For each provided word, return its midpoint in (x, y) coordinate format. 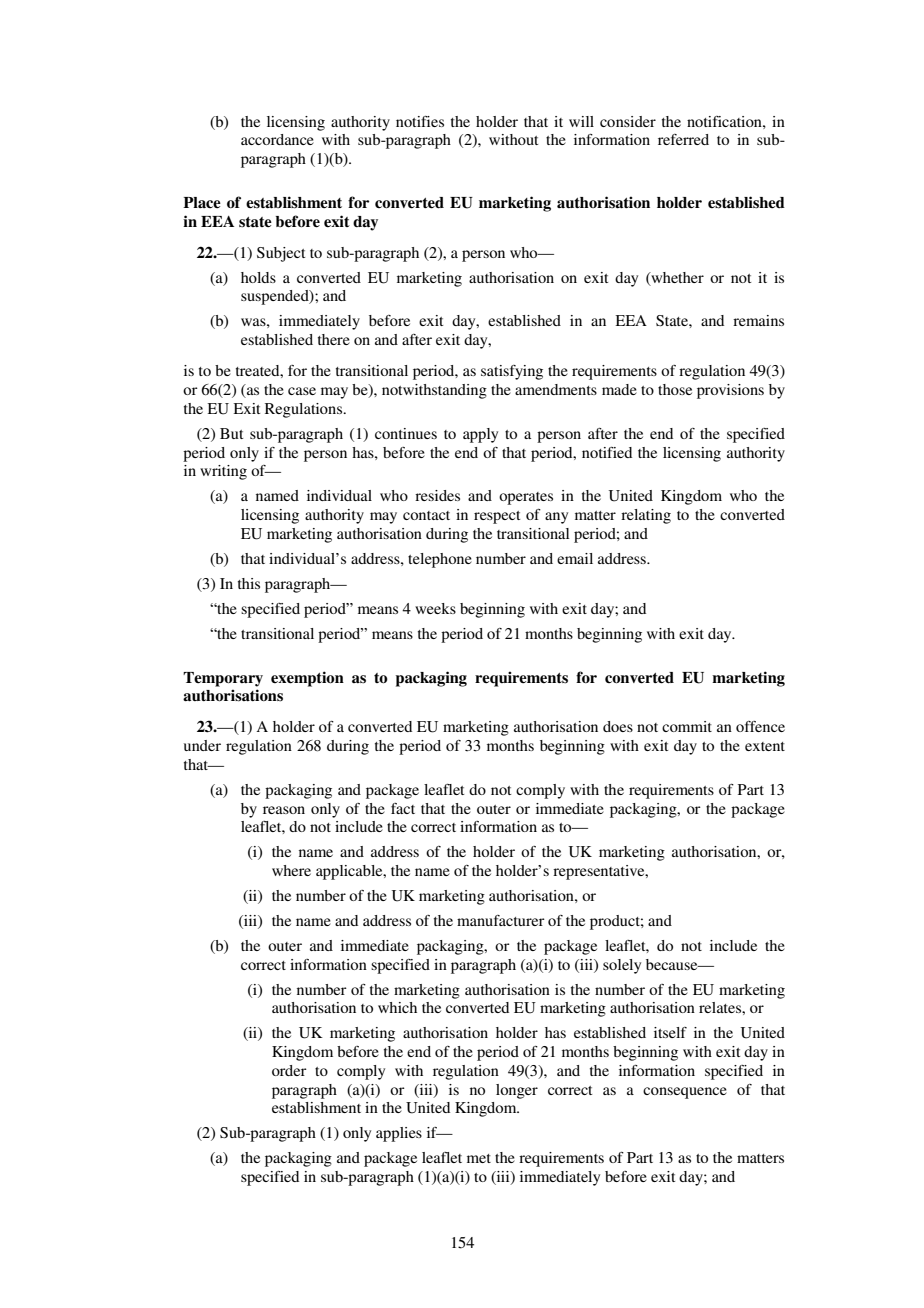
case (302, 391)
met (479, 1158)
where (291, 870)
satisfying (512, 372)
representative (600, 872)
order (289, 1070)
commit (687, 726)
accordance (277, 139)
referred (683, 139)
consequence (685, 1093)
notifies (420, 121)
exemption (307, 679)
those (675, 389)
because (673, 964)
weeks (435, 608)
